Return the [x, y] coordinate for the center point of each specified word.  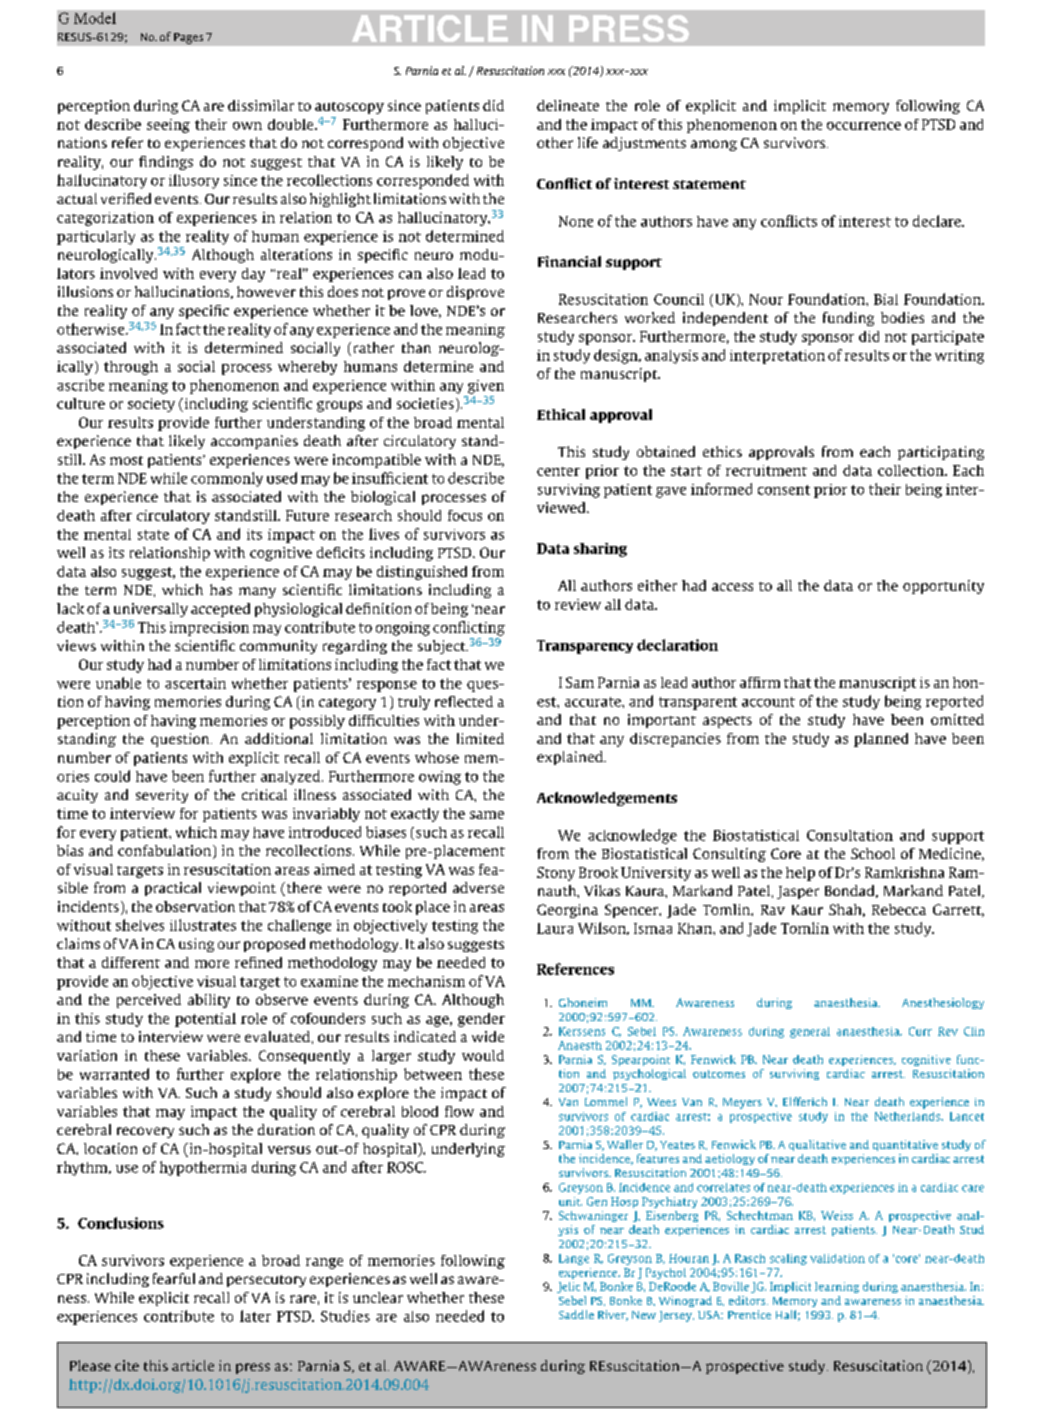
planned [881, 740]
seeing [168, 126]
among [714, 145]
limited [480, 738]
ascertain [195, 683]
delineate [568, 105]
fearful [174, 1278]
